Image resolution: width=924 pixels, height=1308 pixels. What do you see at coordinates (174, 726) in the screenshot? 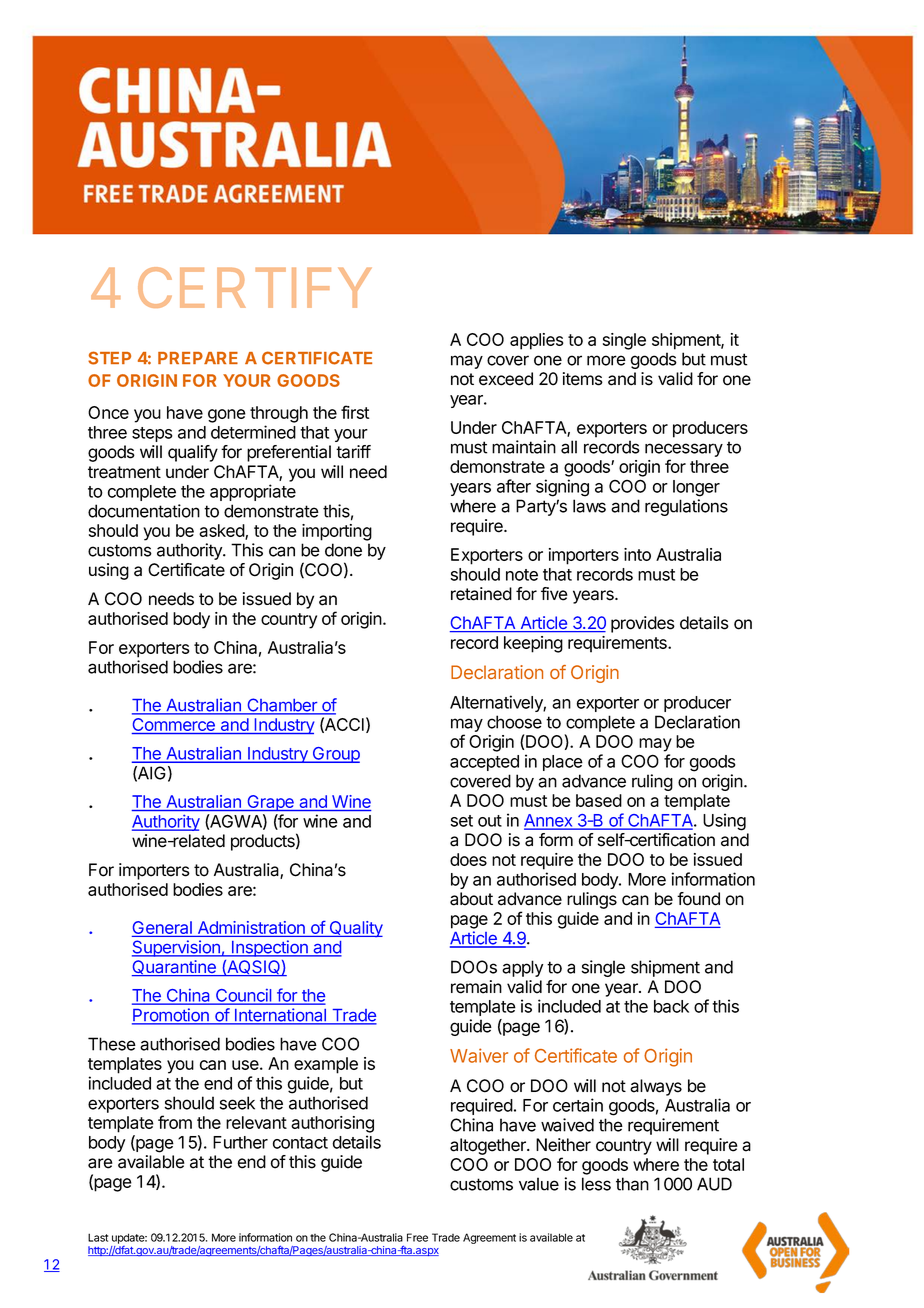
I see `Commerce` at bounding box center [174, 726].
